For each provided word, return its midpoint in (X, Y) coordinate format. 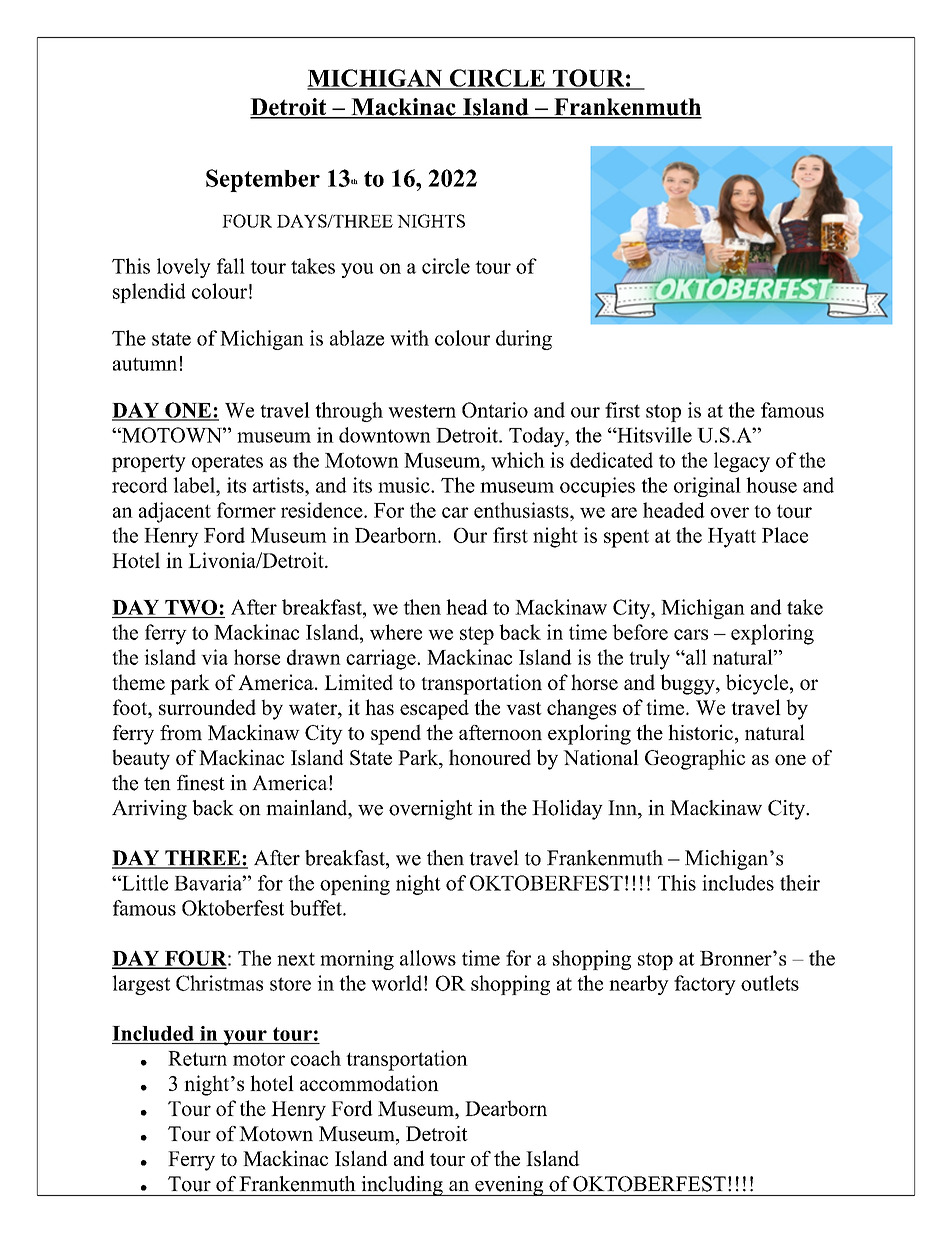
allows (428, 958)
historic (700, 732)
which (518, 460)
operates (227, 463)
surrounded (207, 707)
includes (738, 883)
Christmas (219, 983)
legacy (742, 462)
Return (197, 1058)
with (409, 338)
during (524, 340)
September (263, 180)
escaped (434, 709)
